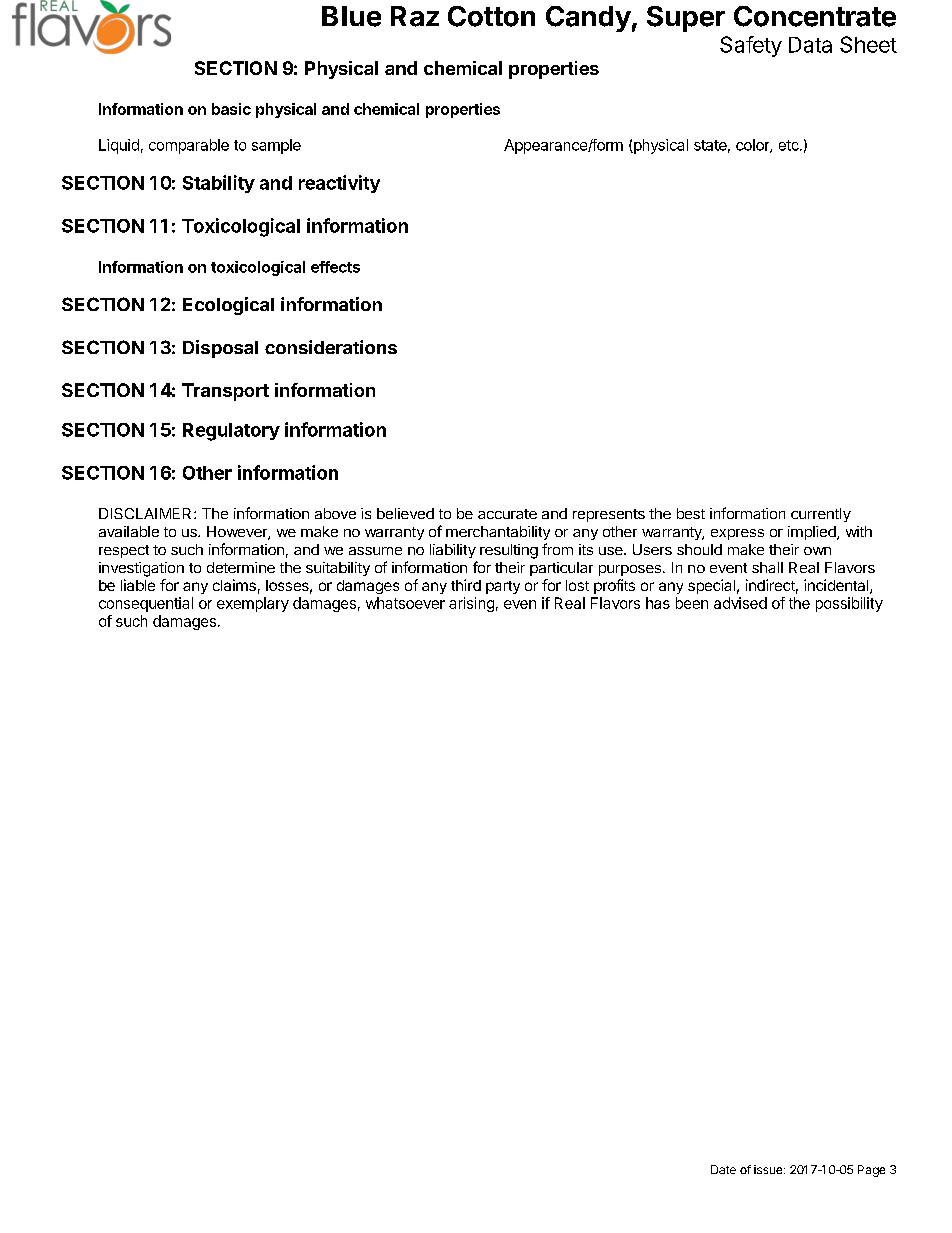 Image resolution: width=952 pixels, height=1233 pixels. Describe the element at coordinates (769, 1169) in the document. I see `issue` at that location.
